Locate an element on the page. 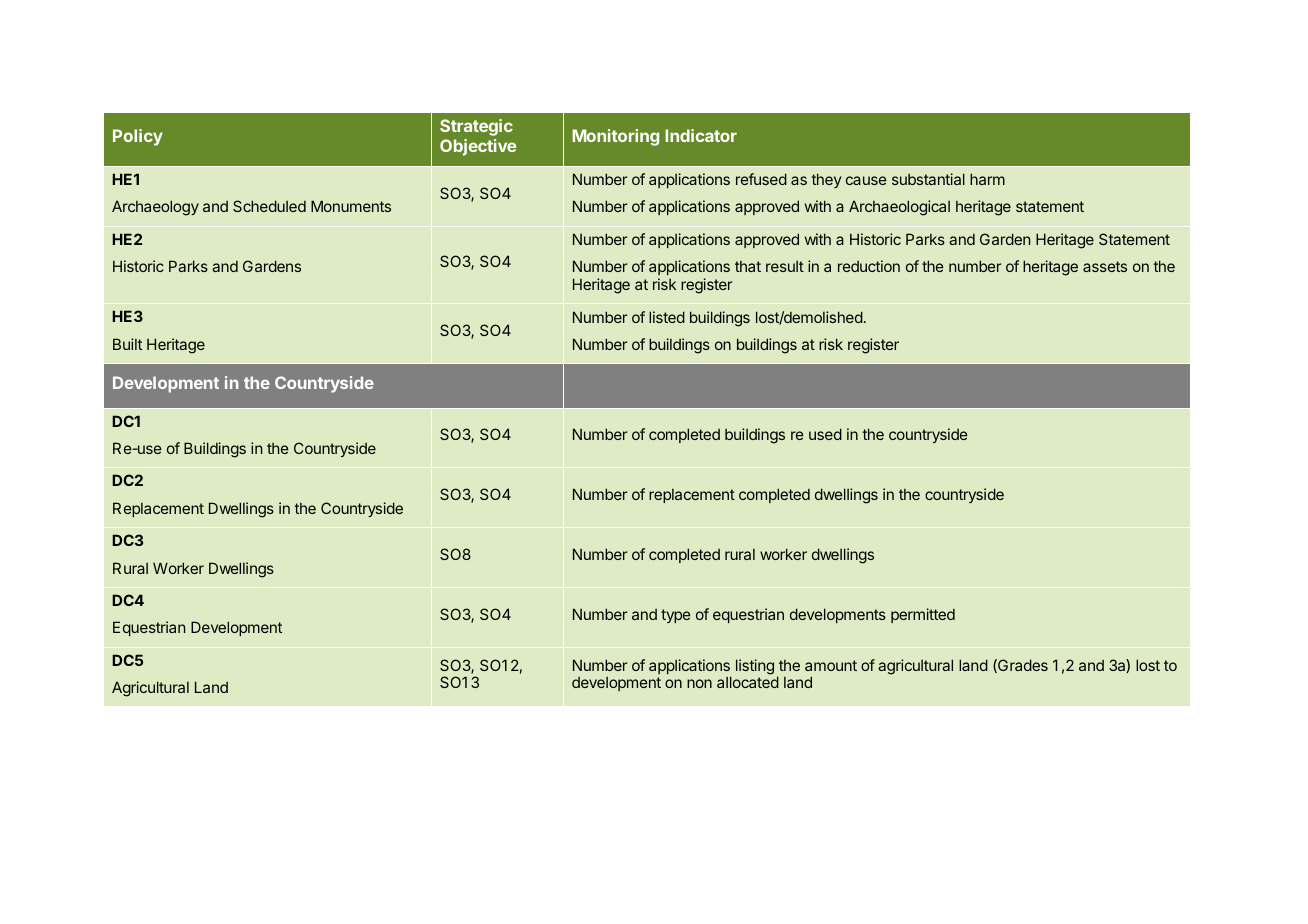  non is located at coordinates (699, 683).
